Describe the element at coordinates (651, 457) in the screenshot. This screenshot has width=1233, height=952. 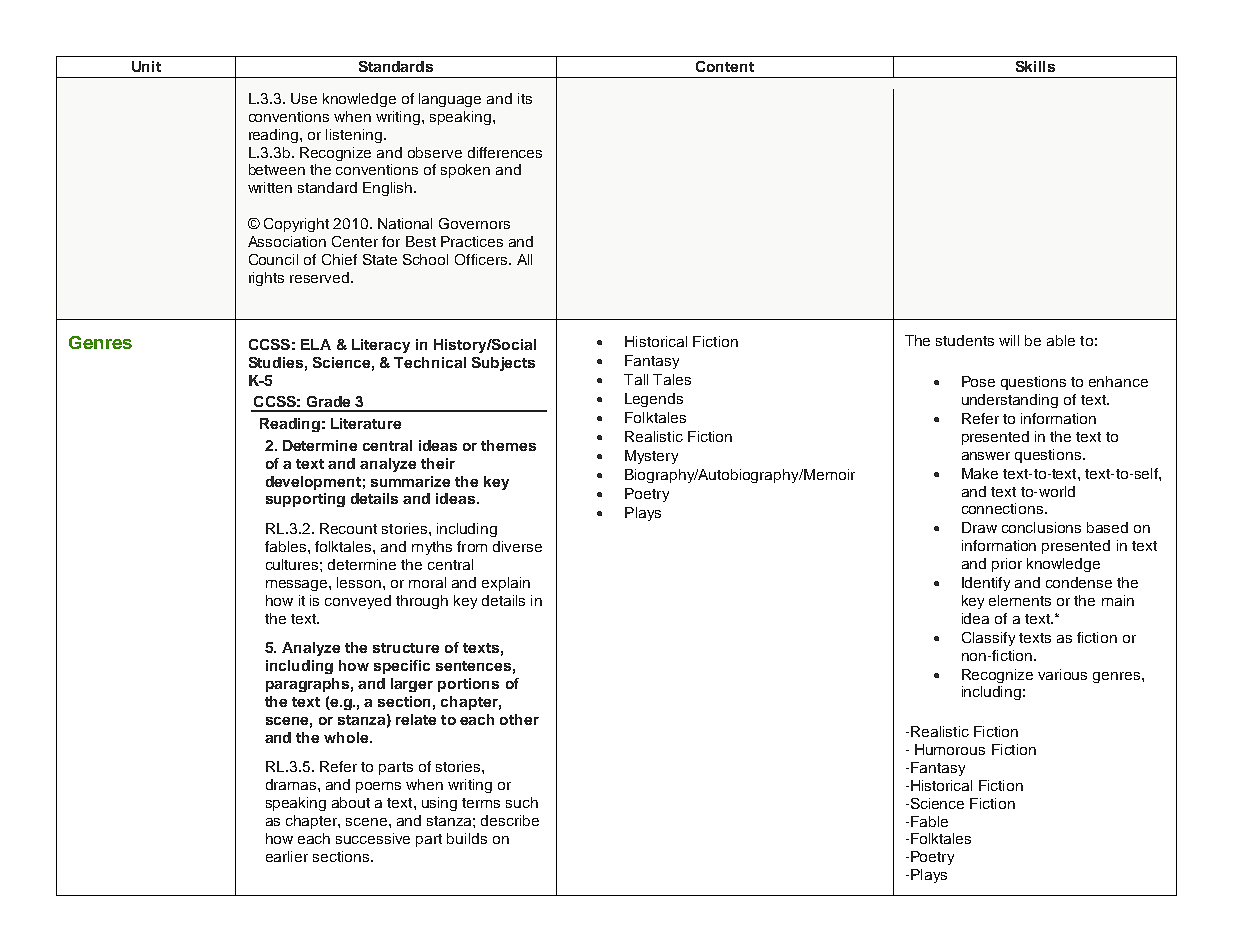
I see `Mystery` at that location.
